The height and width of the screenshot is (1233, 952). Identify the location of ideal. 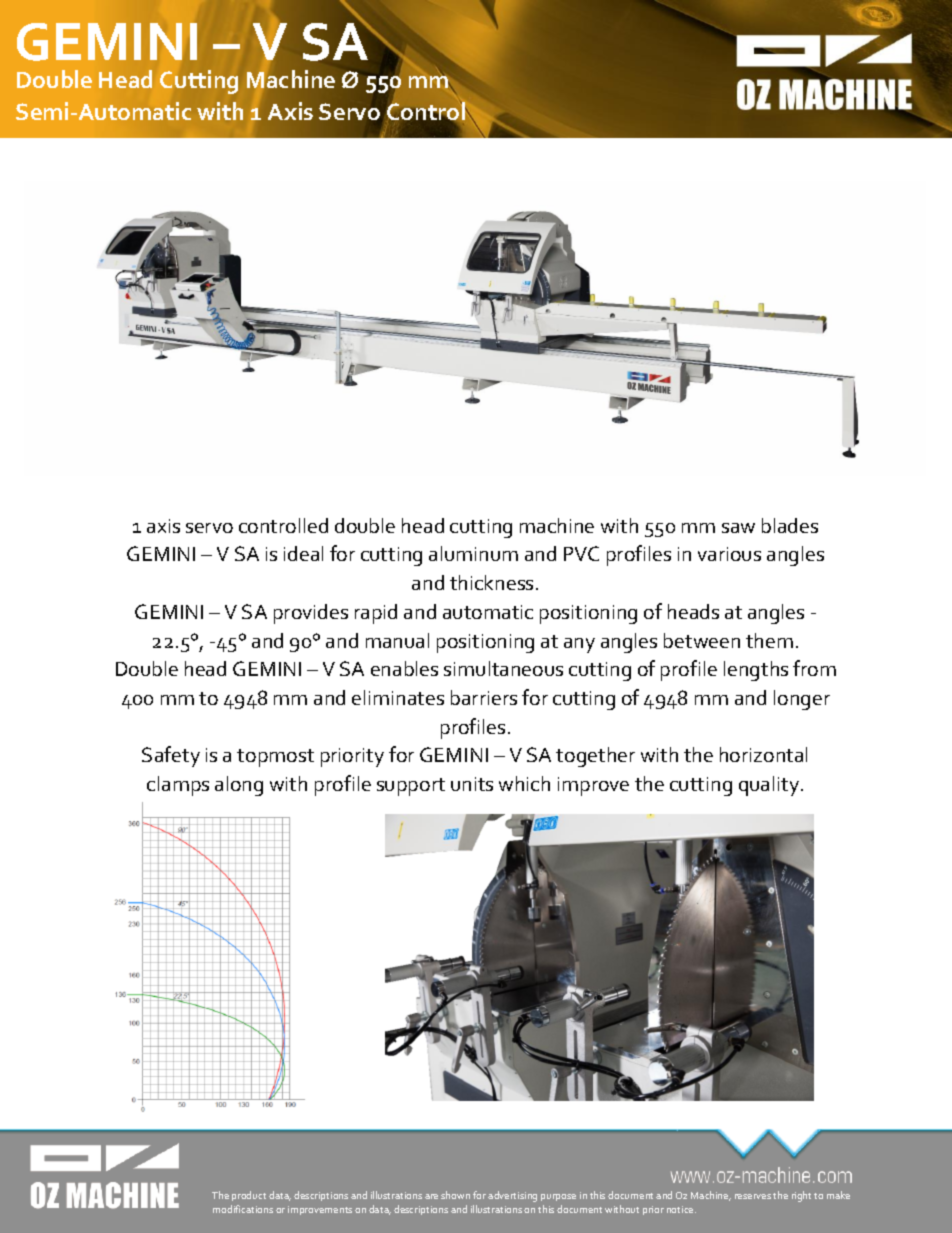
(303, 553).
